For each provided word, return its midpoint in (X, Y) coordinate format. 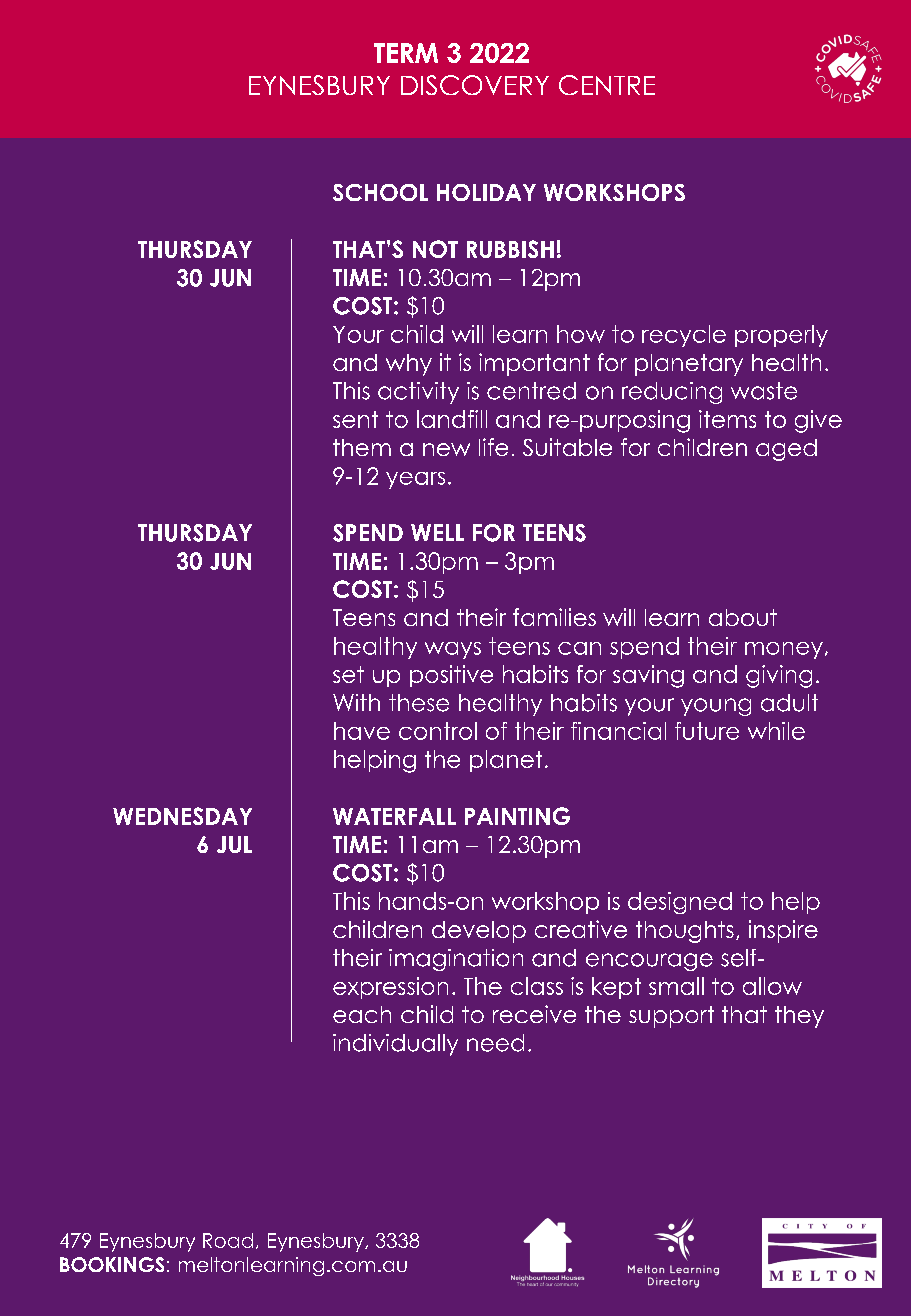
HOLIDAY (486, 192)
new (446, 449)
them (362, 447)
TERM (406, 53)
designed (680, 903)
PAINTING (517, 816)
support (671, 1017)
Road (228, 1240)
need (495, 1043)
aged (786, 450)
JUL (234, 844)
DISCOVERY (475, 85)
